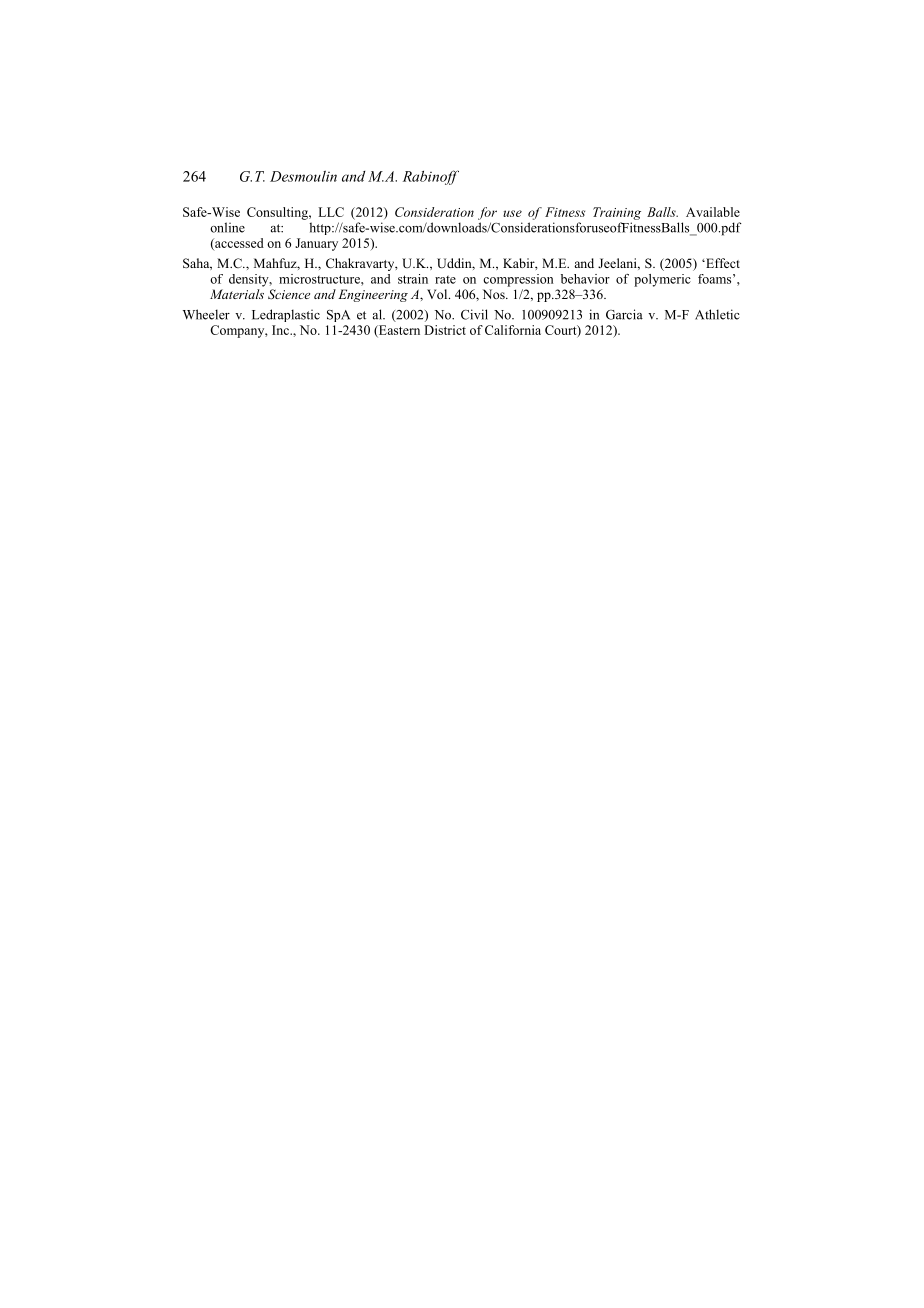 The image size is (924, 1308). Describe the element at coordinates (438, 294) in the screenshot. I see `Vol` at that location.
